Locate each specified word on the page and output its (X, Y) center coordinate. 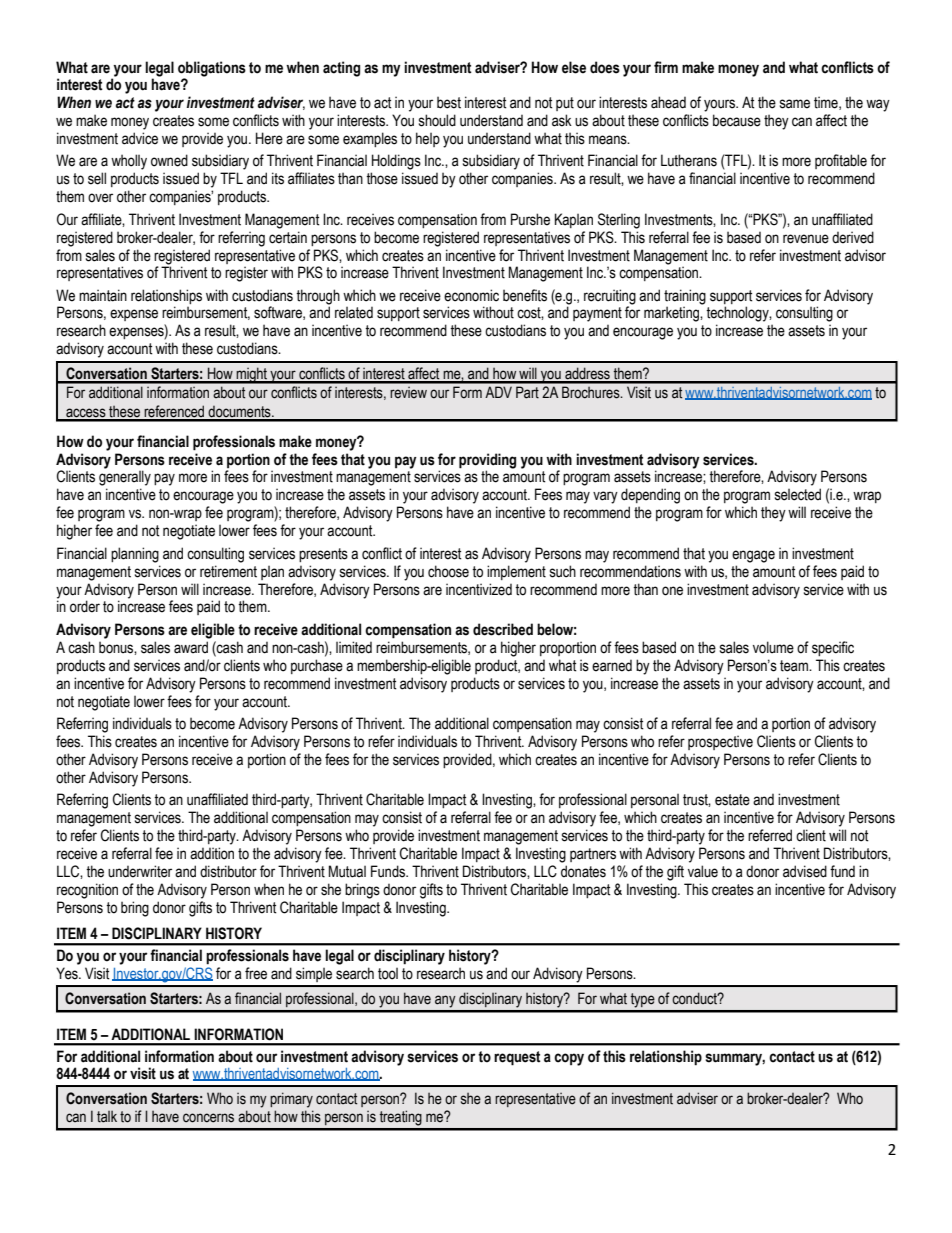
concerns (208, 1118)
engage (753, 556)
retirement (228, 571)
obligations (212, 69)
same (795, 104)
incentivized (479, 589)
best (449, 102)
